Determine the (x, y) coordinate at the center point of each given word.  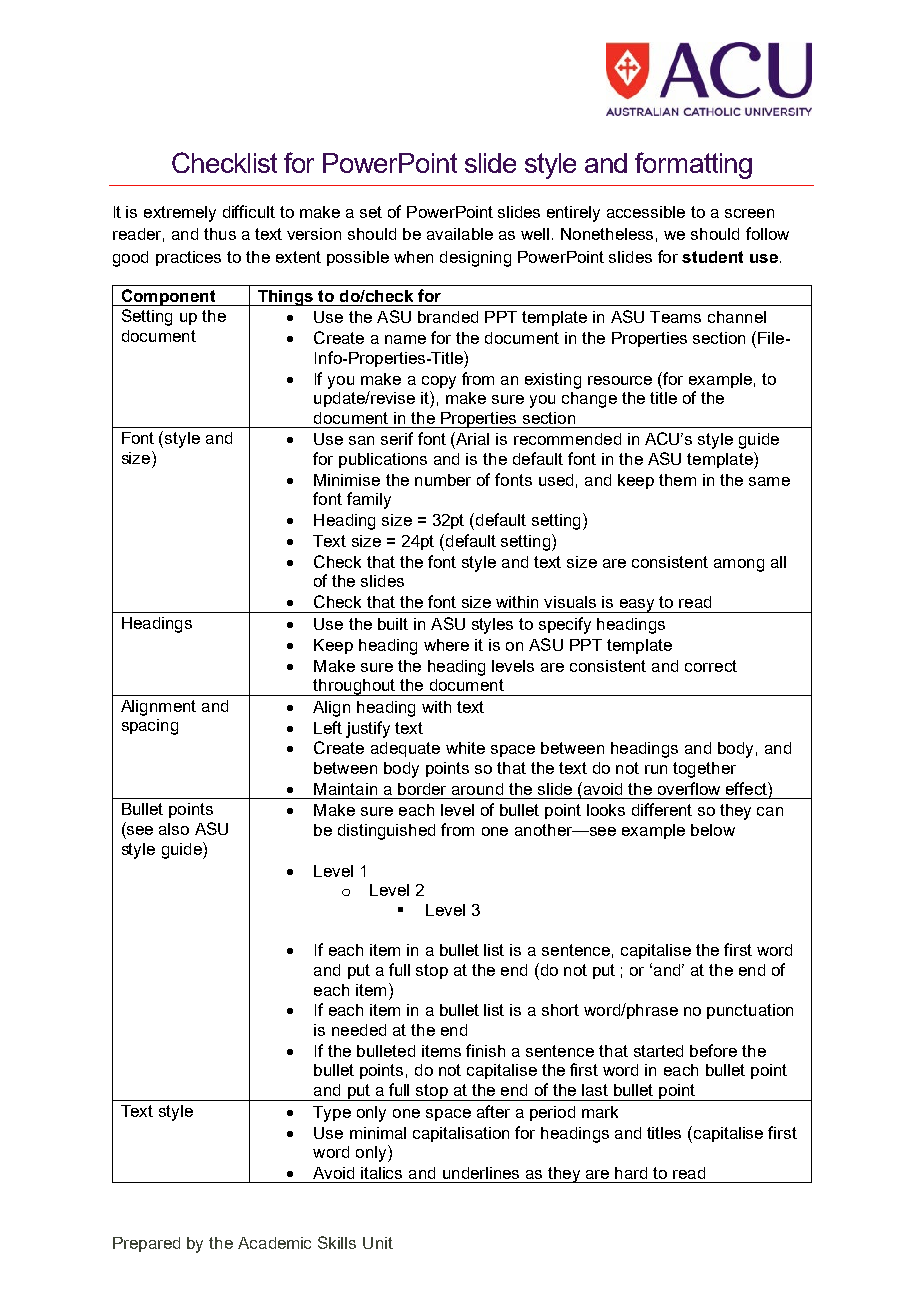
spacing (150, 727)
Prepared (146, 1244)
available (460, 234)
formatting (693, 165)
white (465, 748)
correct (711, 666)
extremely (180, 214)
